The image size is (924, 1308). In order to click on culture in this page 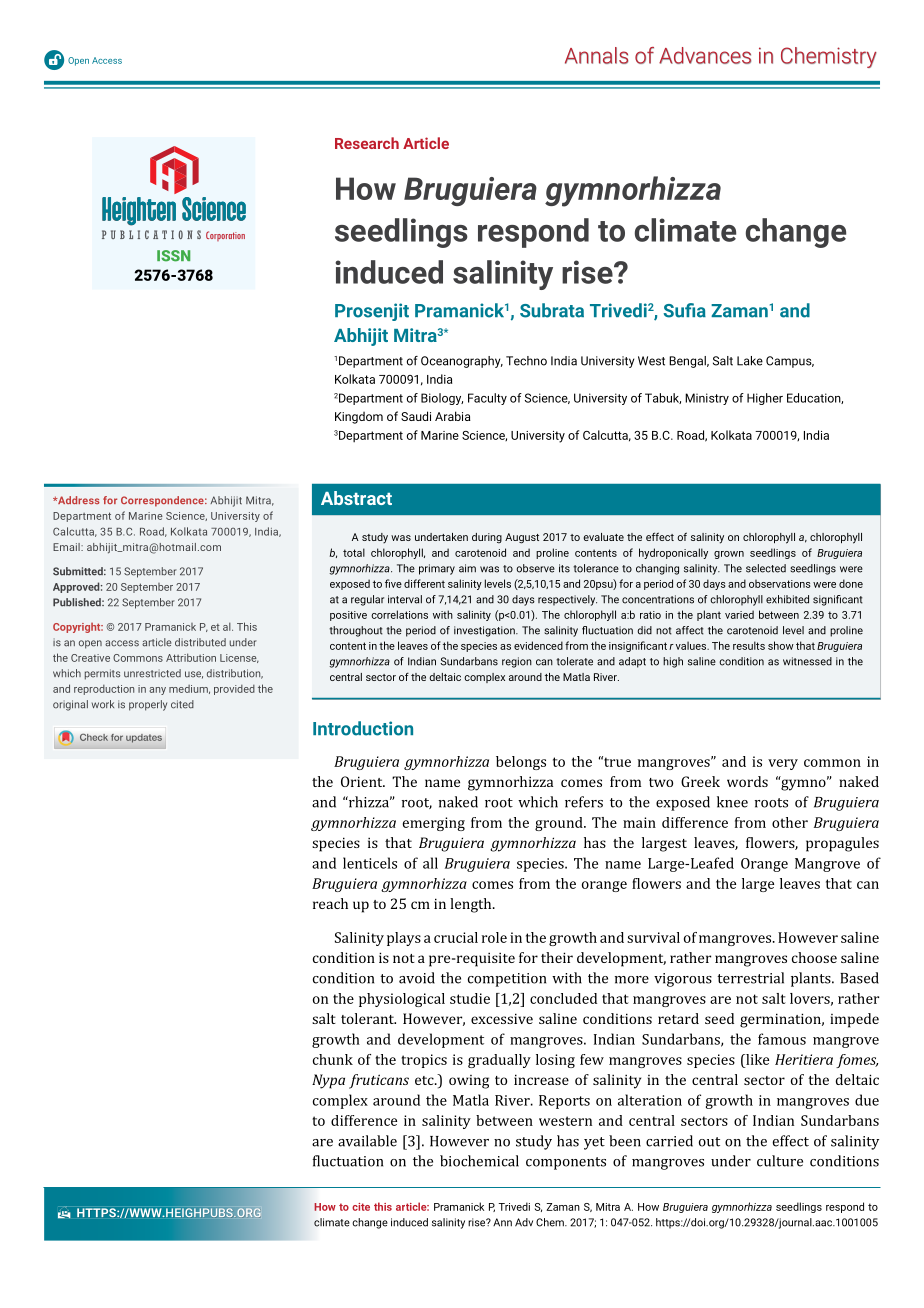, I will do `click(780, 1161)`.
